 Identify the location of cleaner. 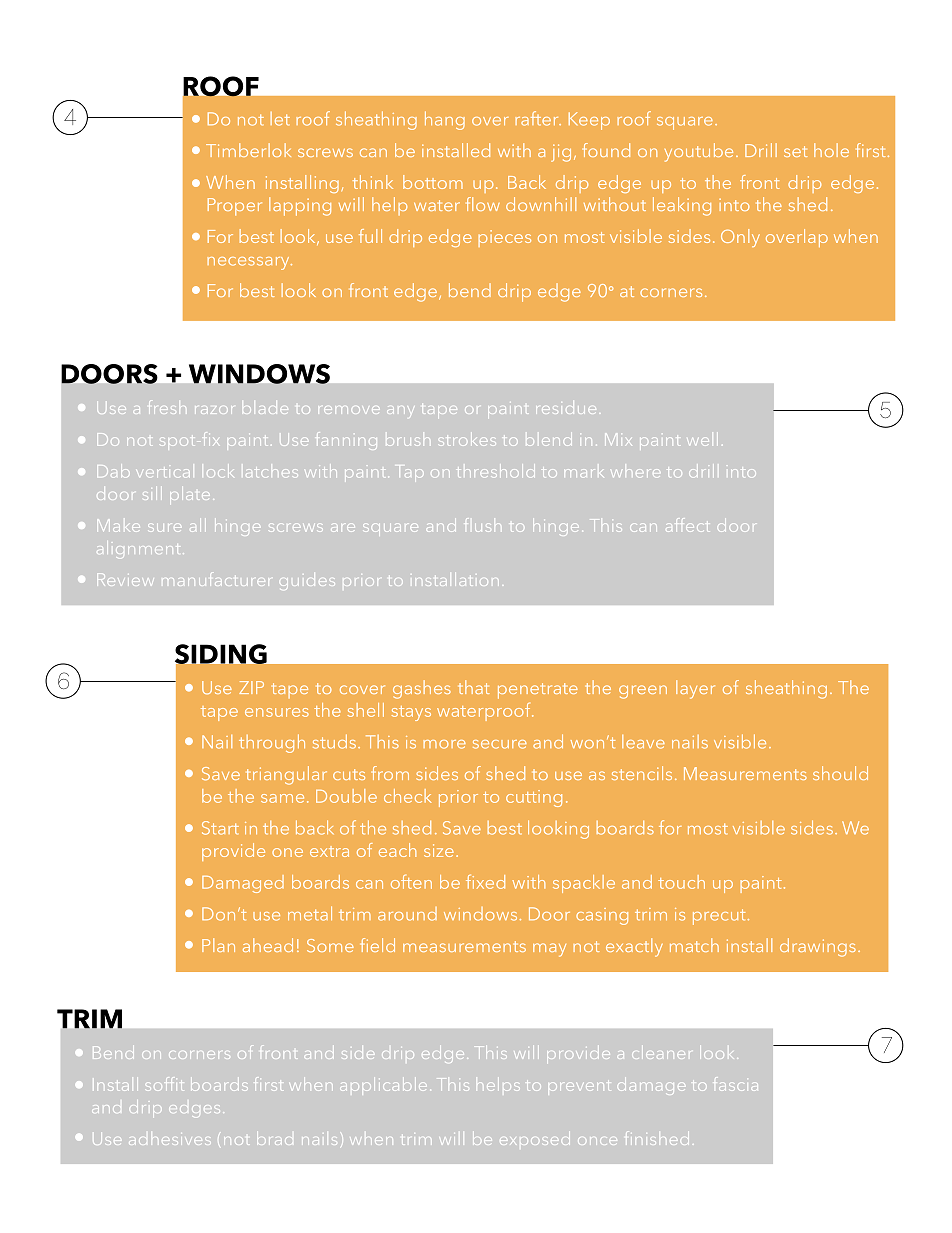
(661, 1052).
